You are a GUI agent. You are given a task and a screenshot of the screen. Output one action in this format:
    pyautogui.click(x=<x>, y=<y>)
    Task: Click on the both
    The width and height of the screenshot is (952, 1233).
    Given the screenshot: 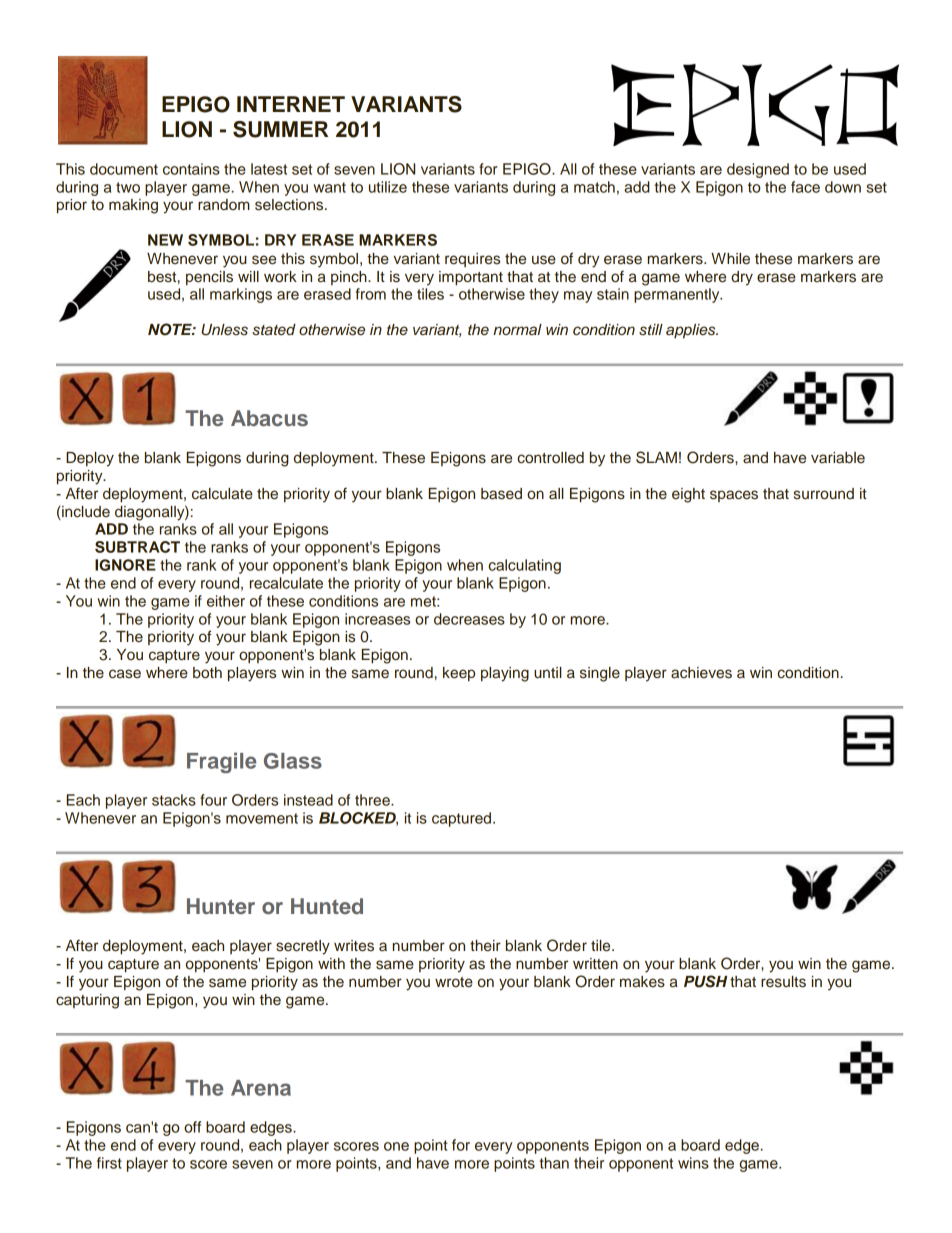 What is the action you would take?
    pyautogui.click(x=207, y=673)
